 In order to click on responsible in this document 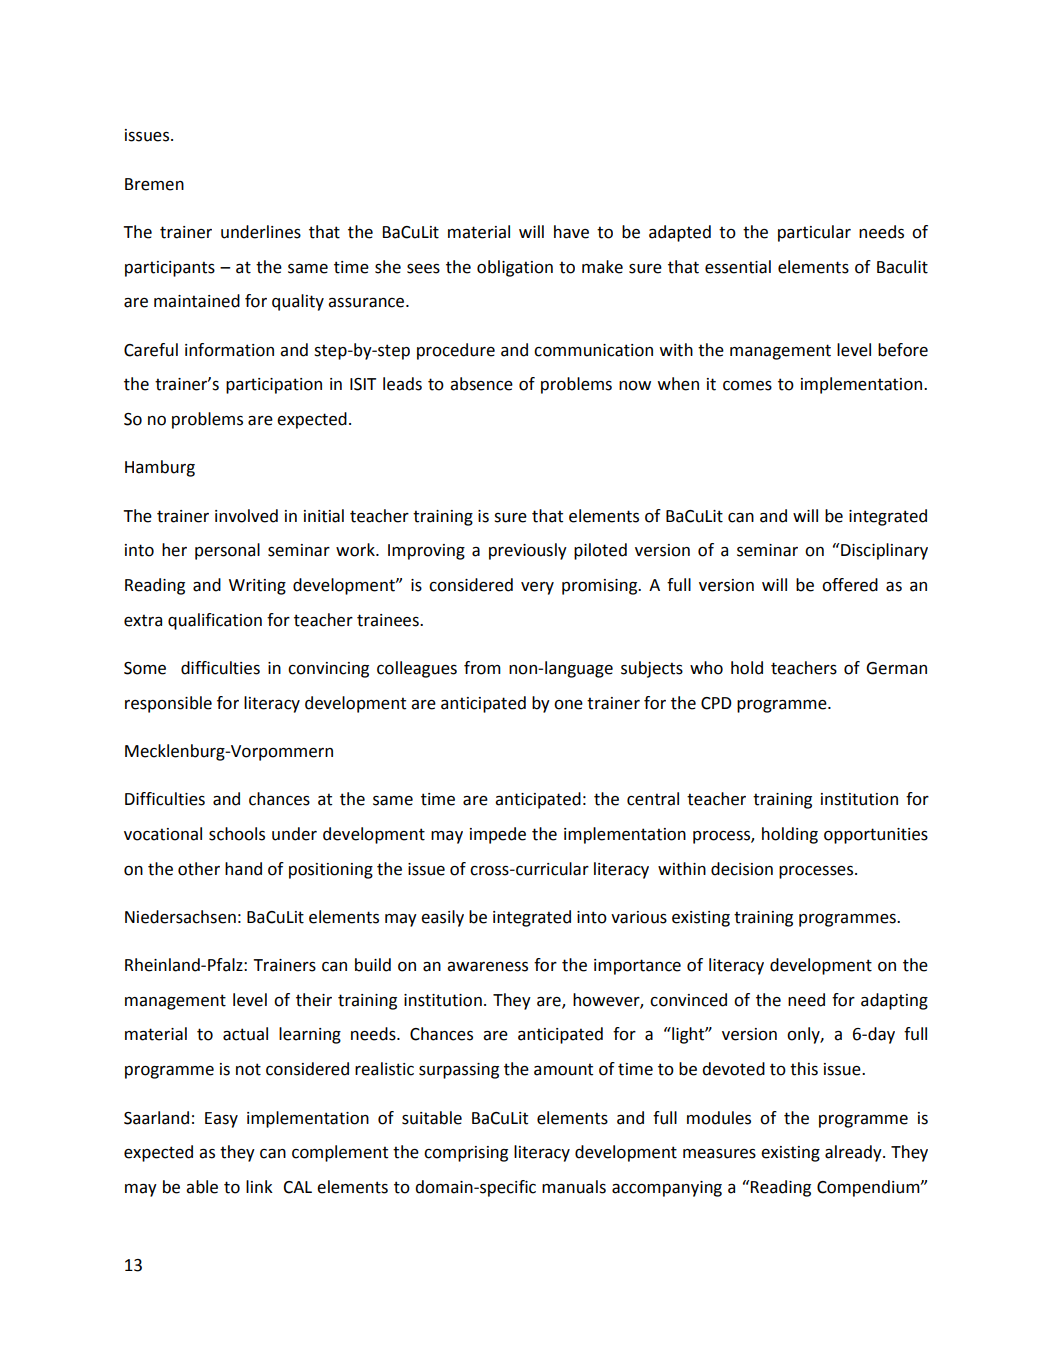, I will do `click(168, 704)`.
